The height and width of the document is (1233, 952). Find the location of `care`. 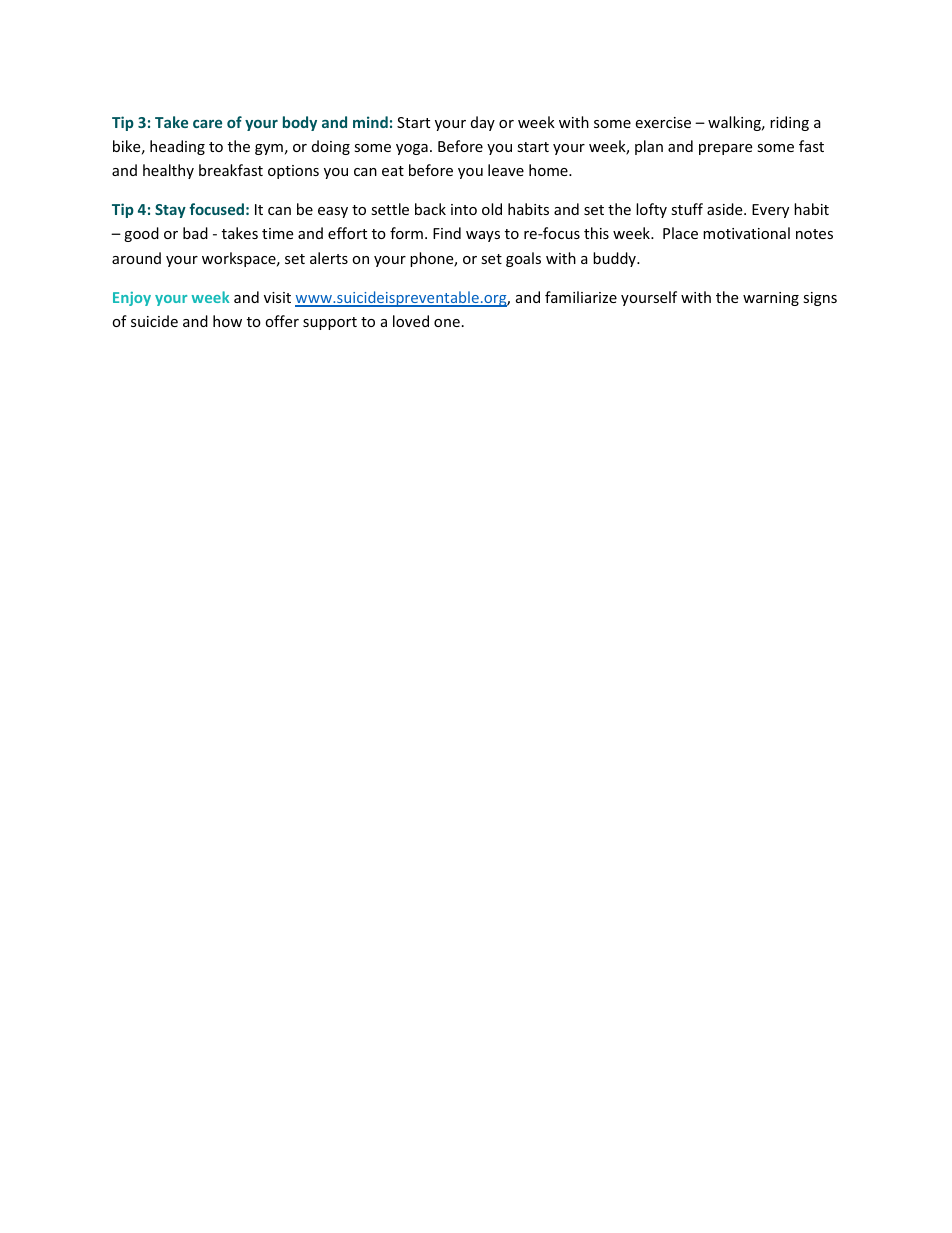

care is located at coordinates (207, 124).
